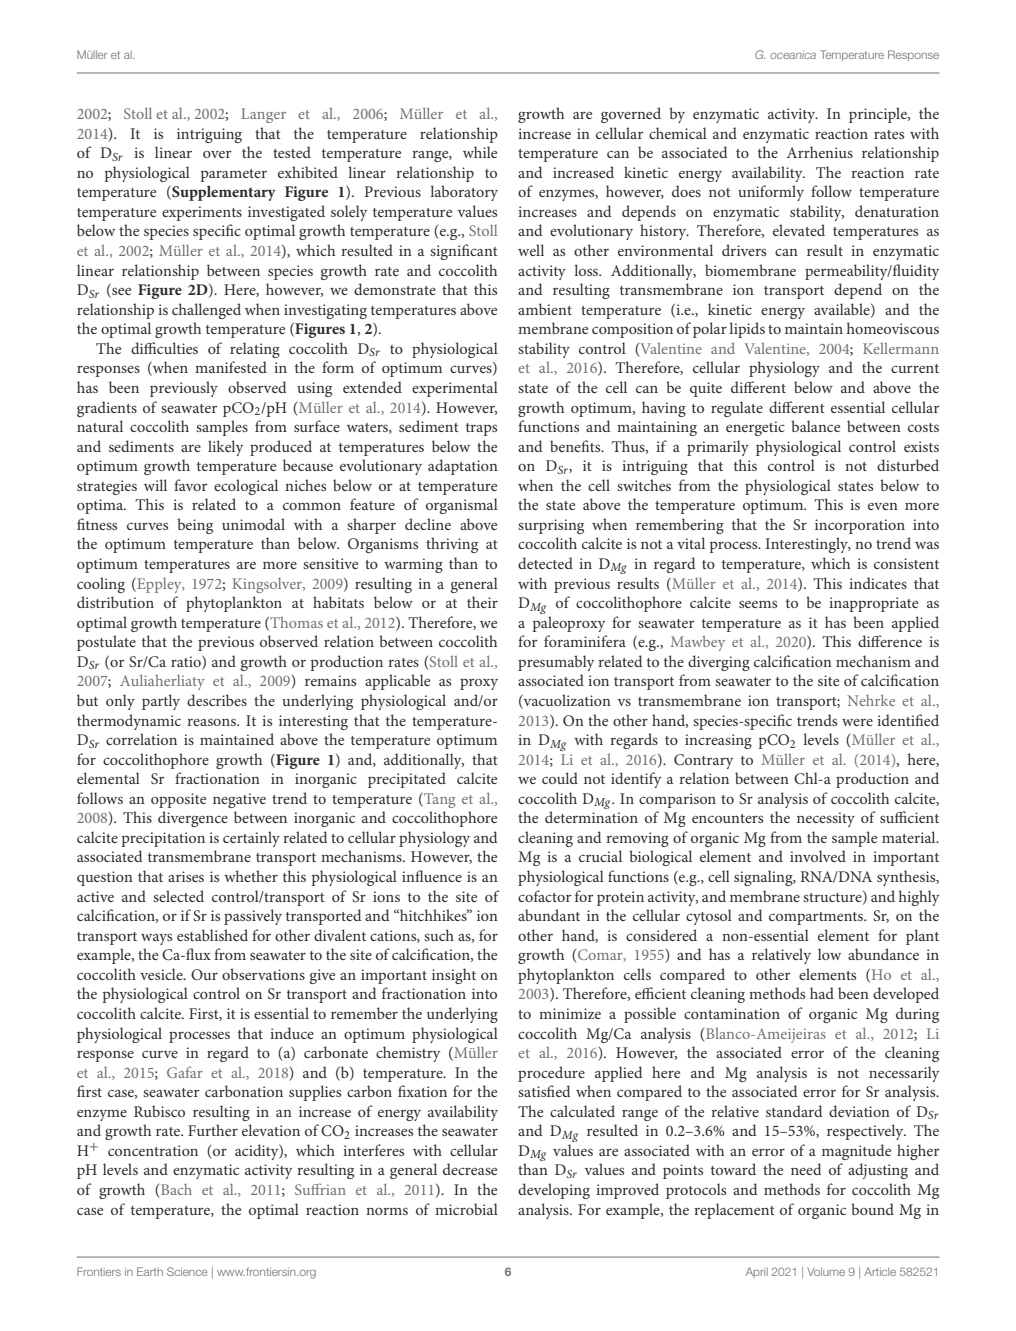 This screenshot has width=1016, height=1331. I want to click on Arrhenius, so click(820, 152).
